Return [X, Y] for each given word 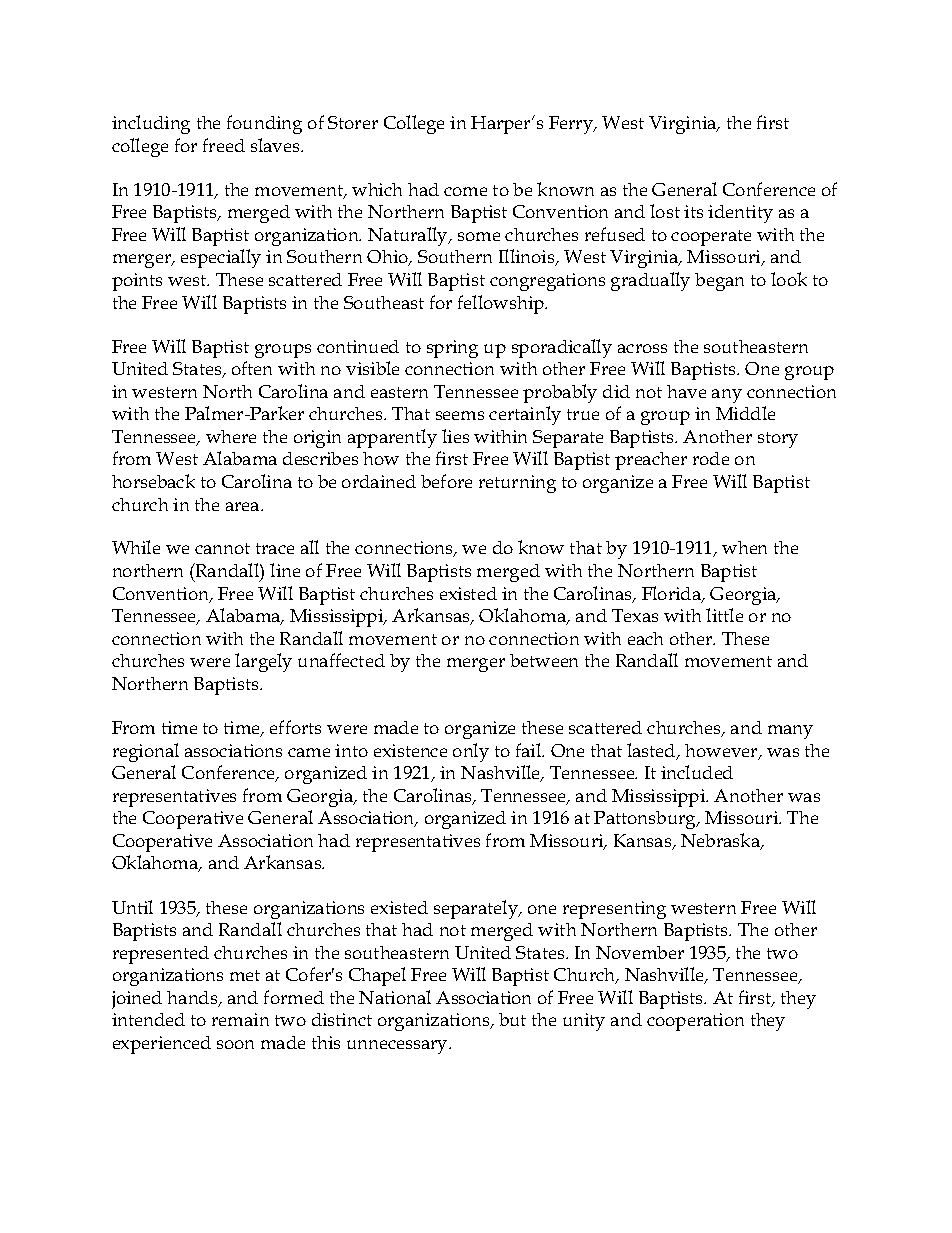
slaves [276, 145]
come [465, 191]
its [693, 211]
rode [711, 458]
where [231, 436]
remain [240, 1019]
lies [455, 436]
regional [146, 752]
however [722, 752]
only [471, 752]
